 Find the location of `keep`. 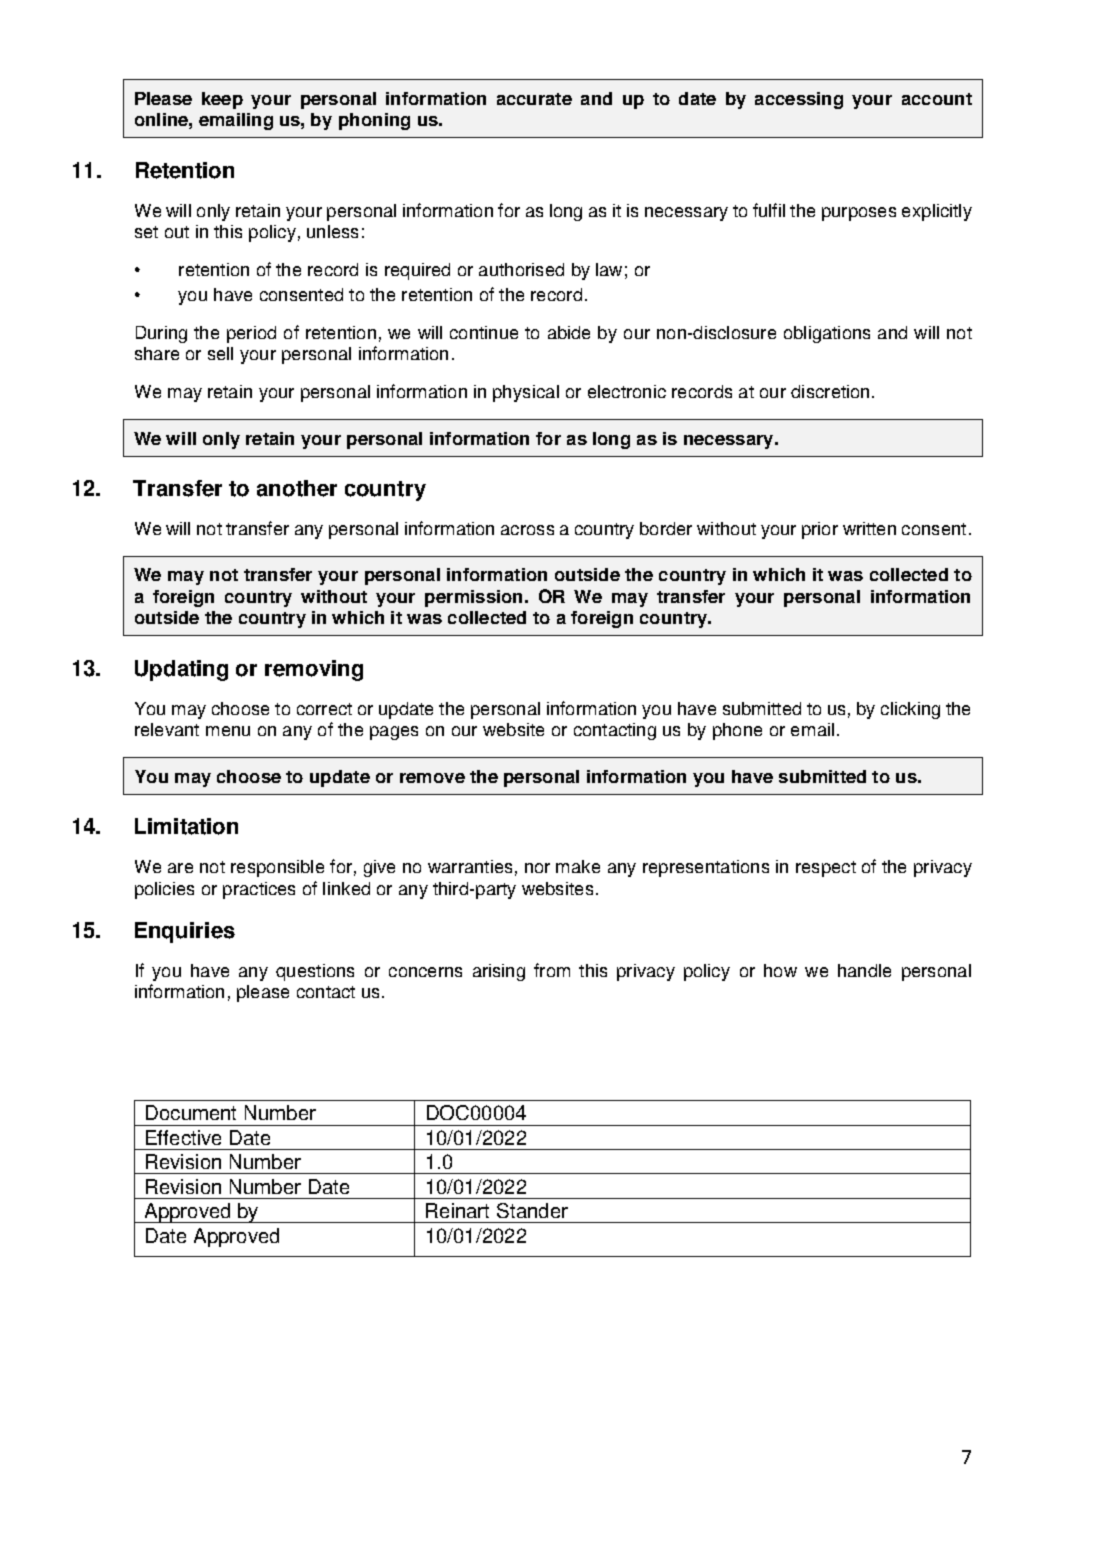

keep is located at coordinates (222, 100).
